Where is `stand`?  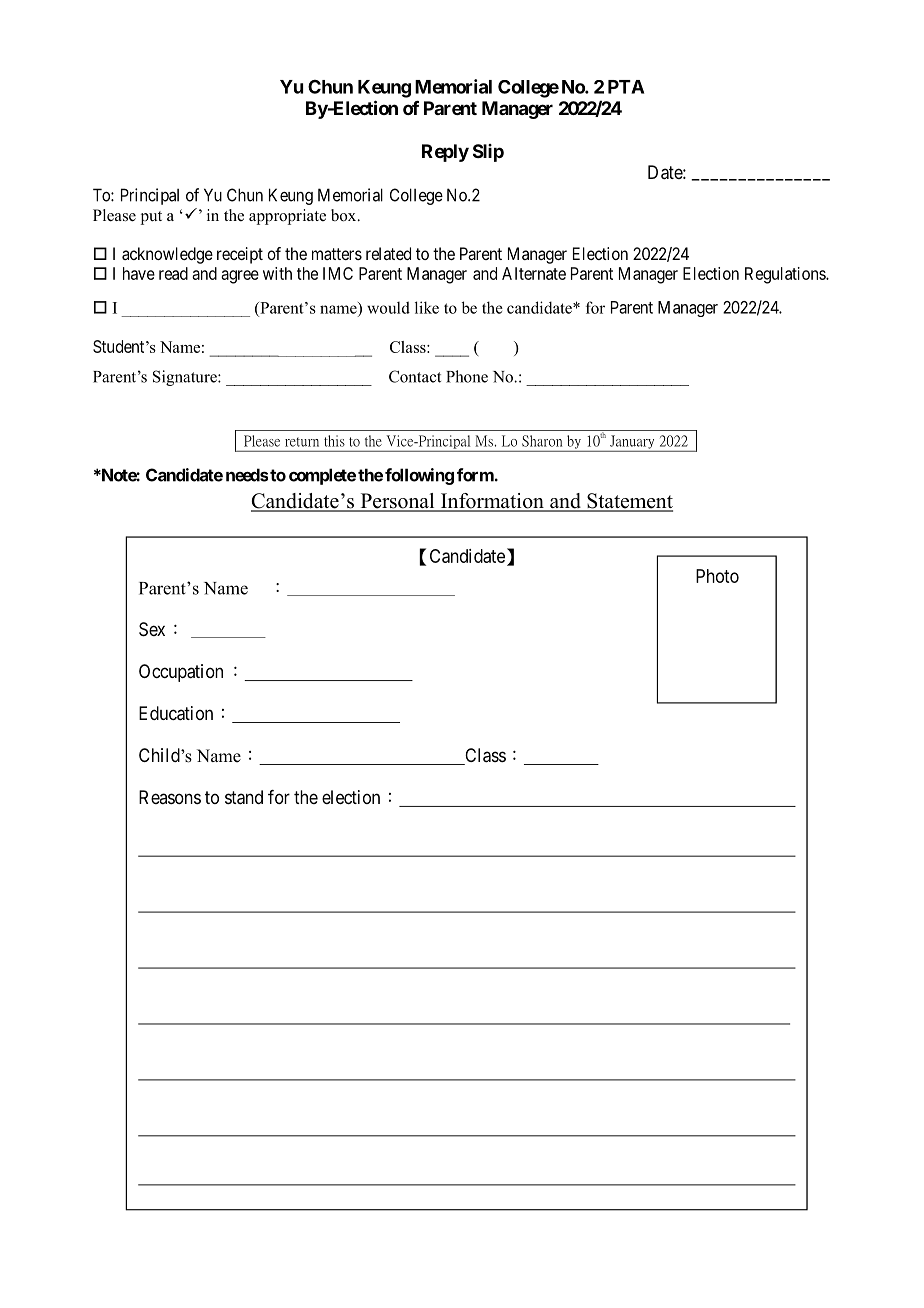 stand is located at coordinates (244, 797).
